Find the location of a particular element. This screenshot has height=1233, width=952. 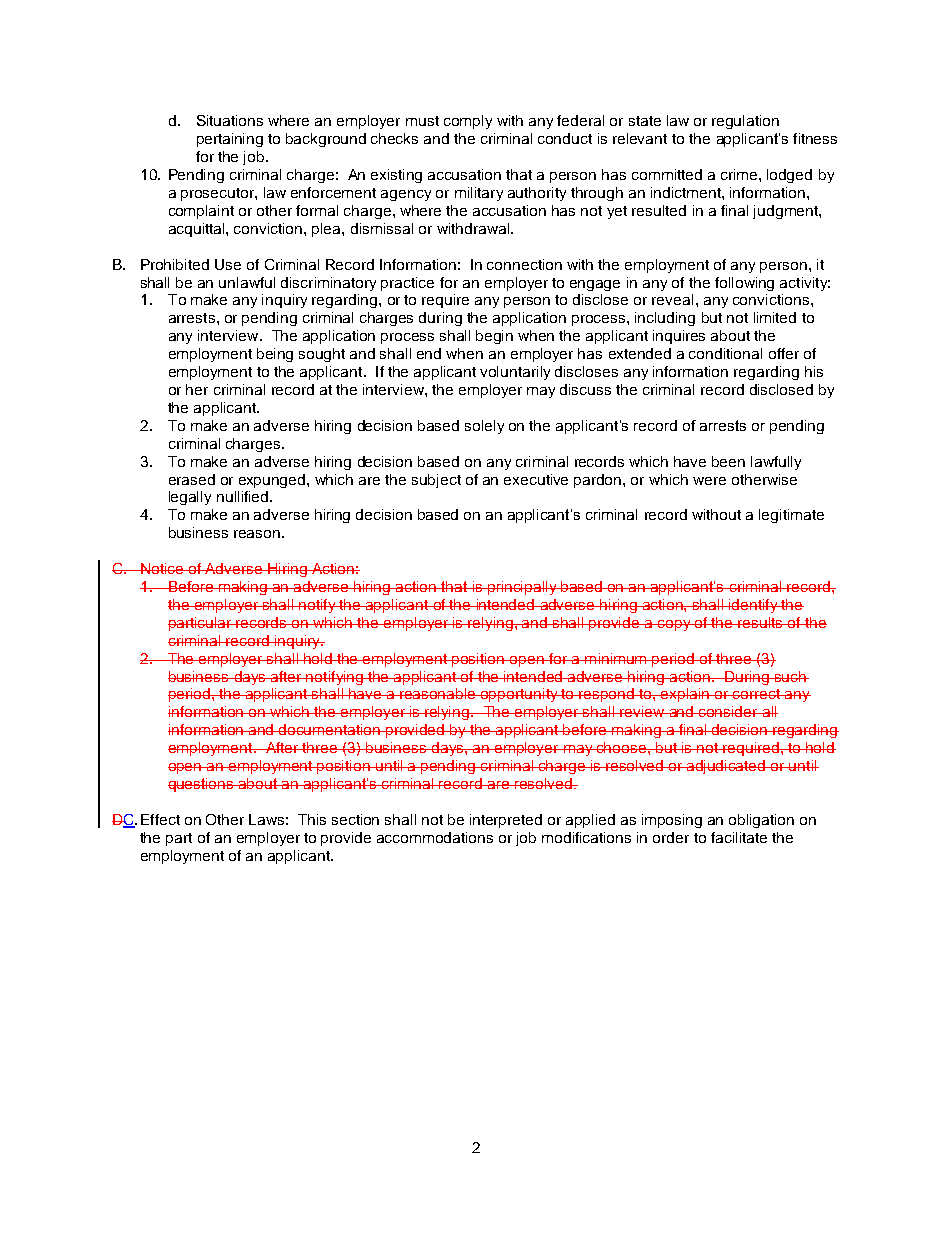

pertaining is located at coordinates (230, 140).
